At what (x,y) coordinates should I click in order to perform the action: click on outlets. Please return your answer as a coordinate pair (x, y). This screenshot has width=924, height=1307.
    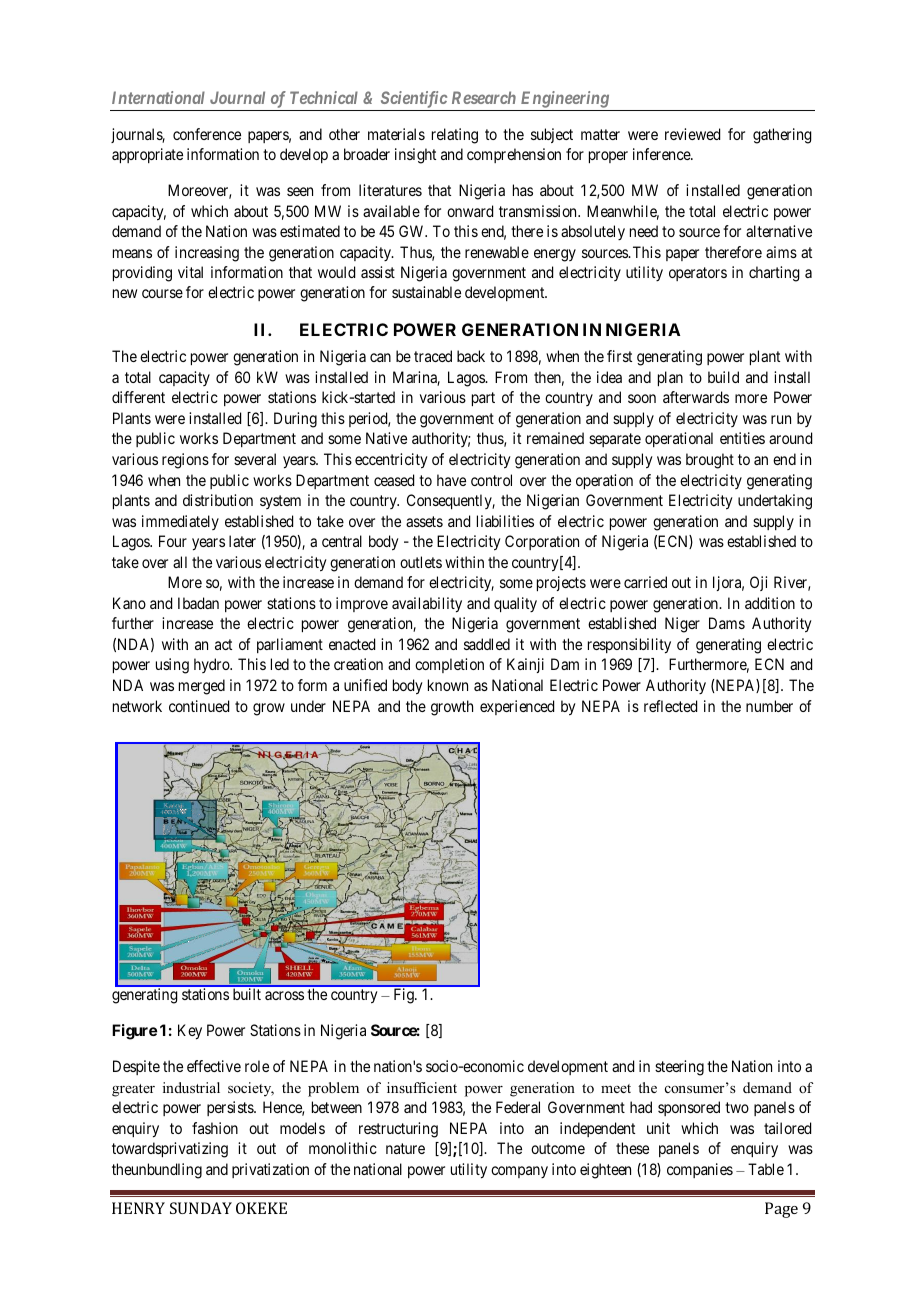
    Looking at the image, I should click on (421, 562).
